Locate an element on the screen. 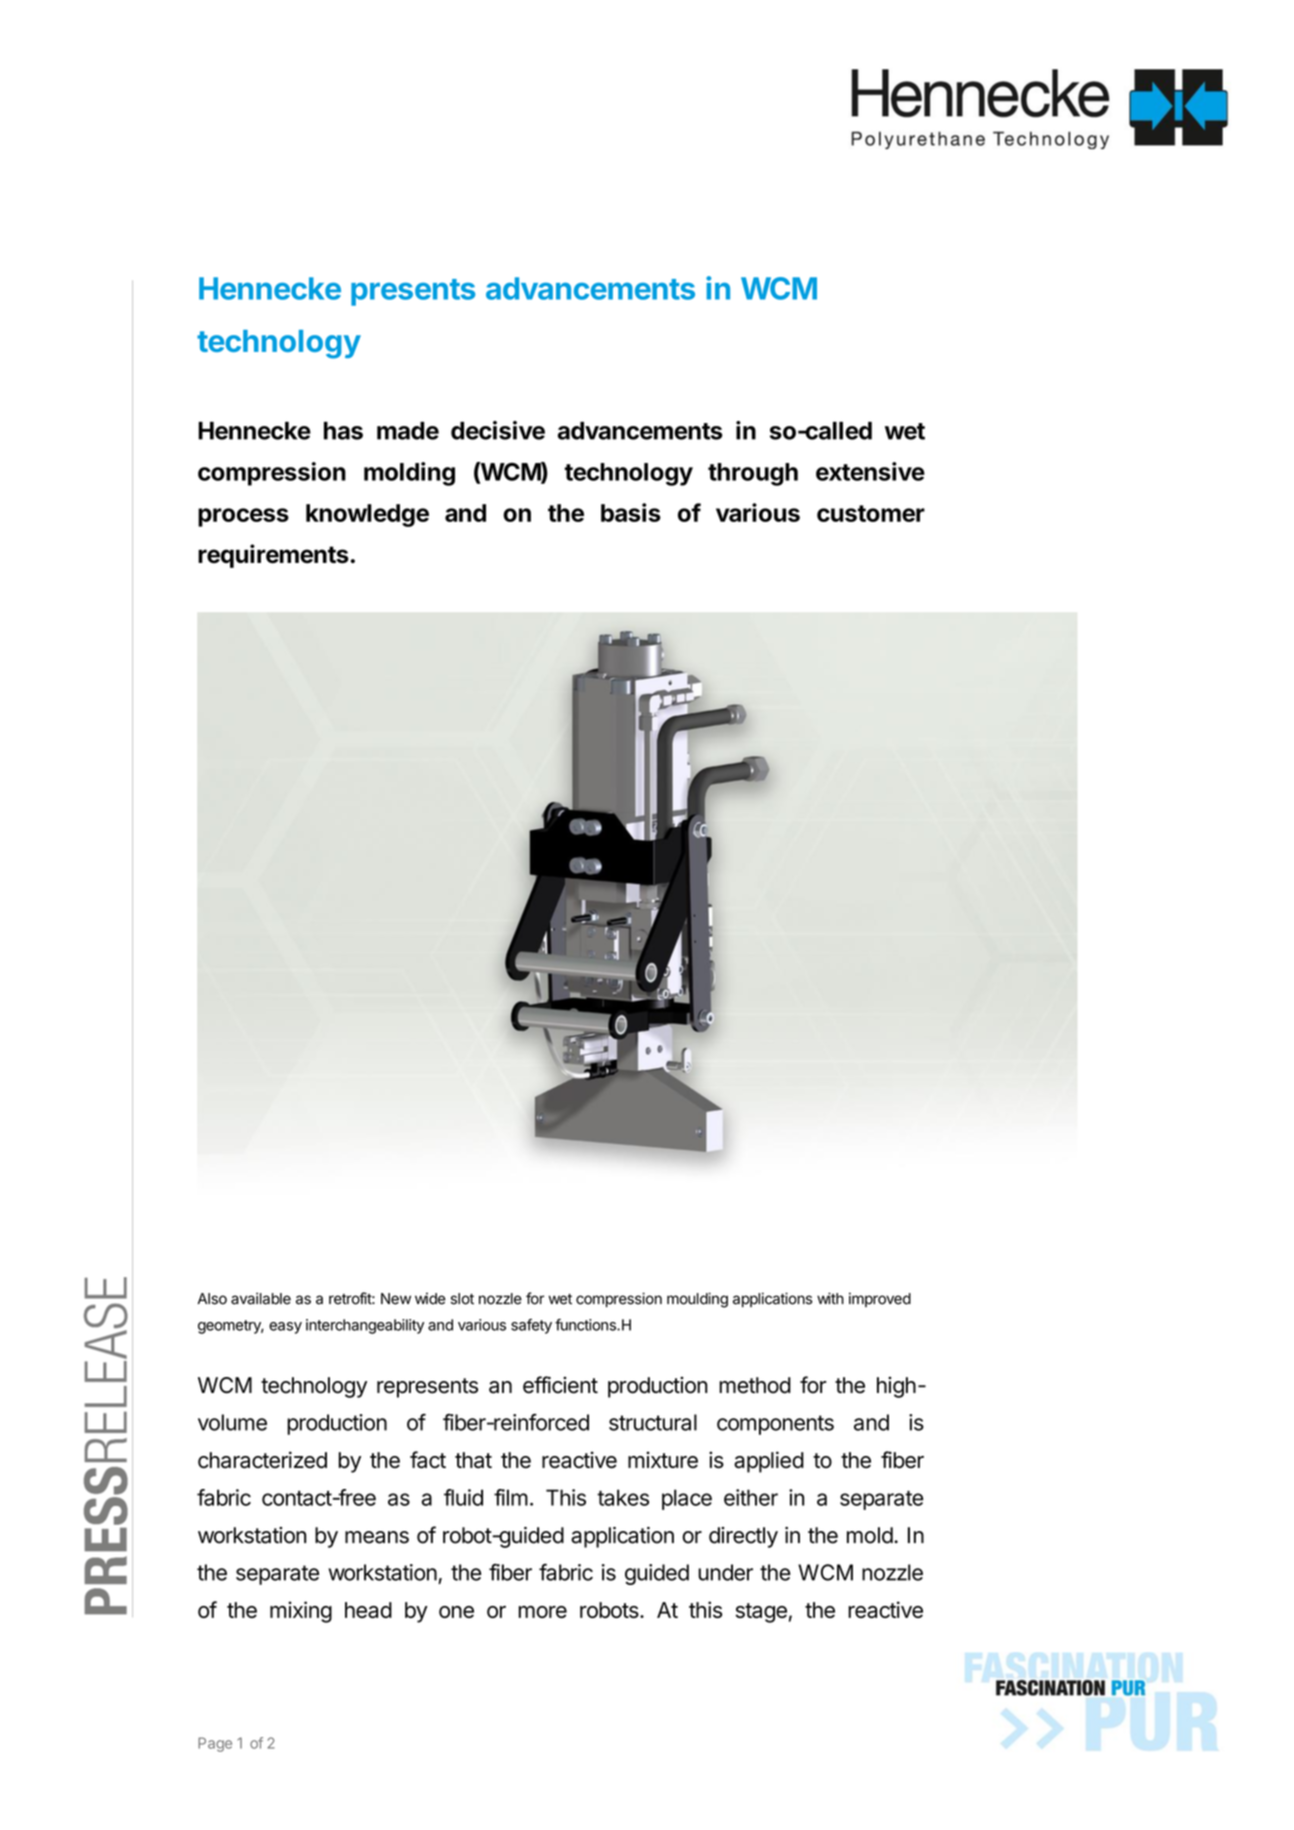 The height and width of the screenshot is (1830, 1294). through is located at coordinates (753, 474).
